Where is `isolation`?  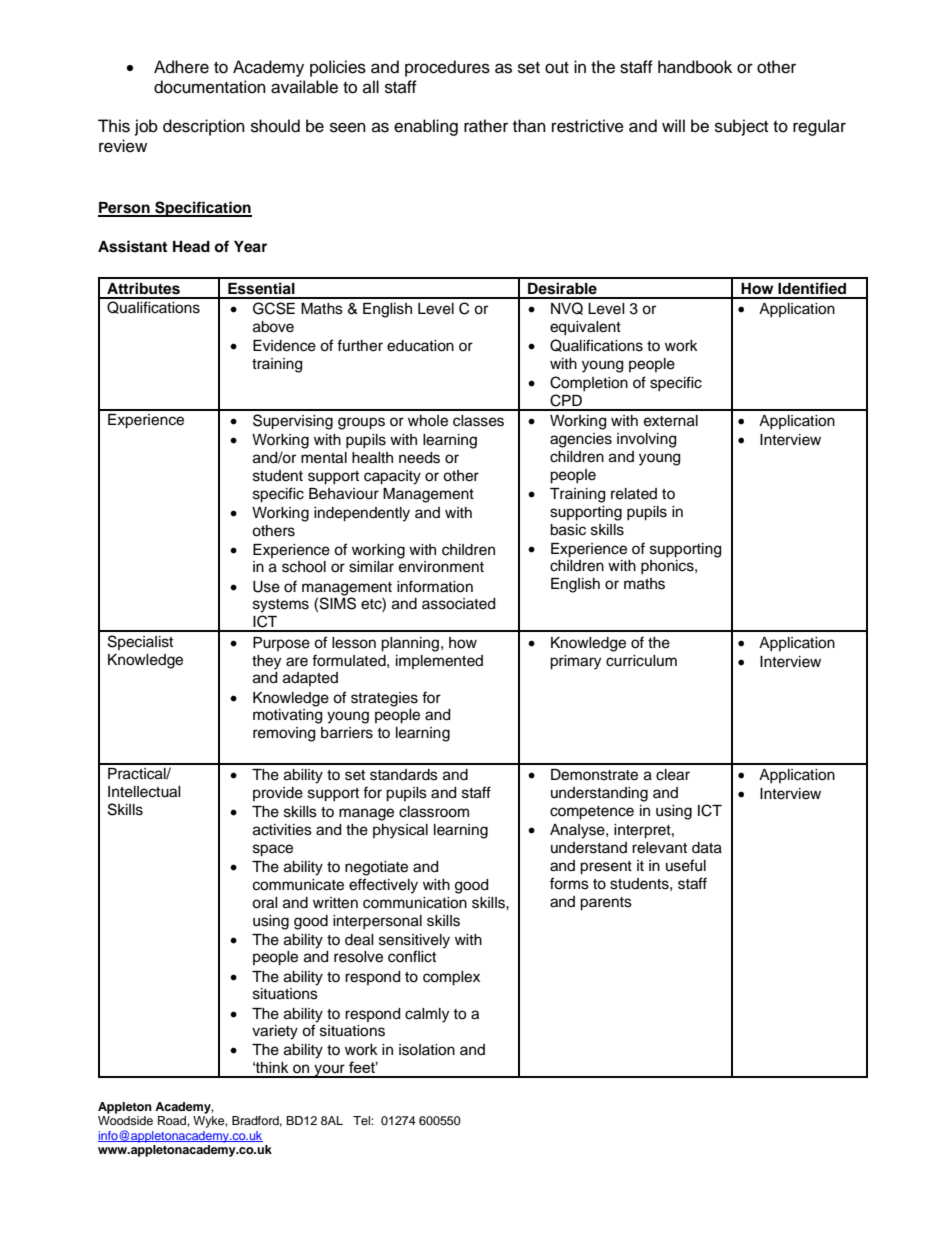
isolation is located at coordinates (427, 1050).
